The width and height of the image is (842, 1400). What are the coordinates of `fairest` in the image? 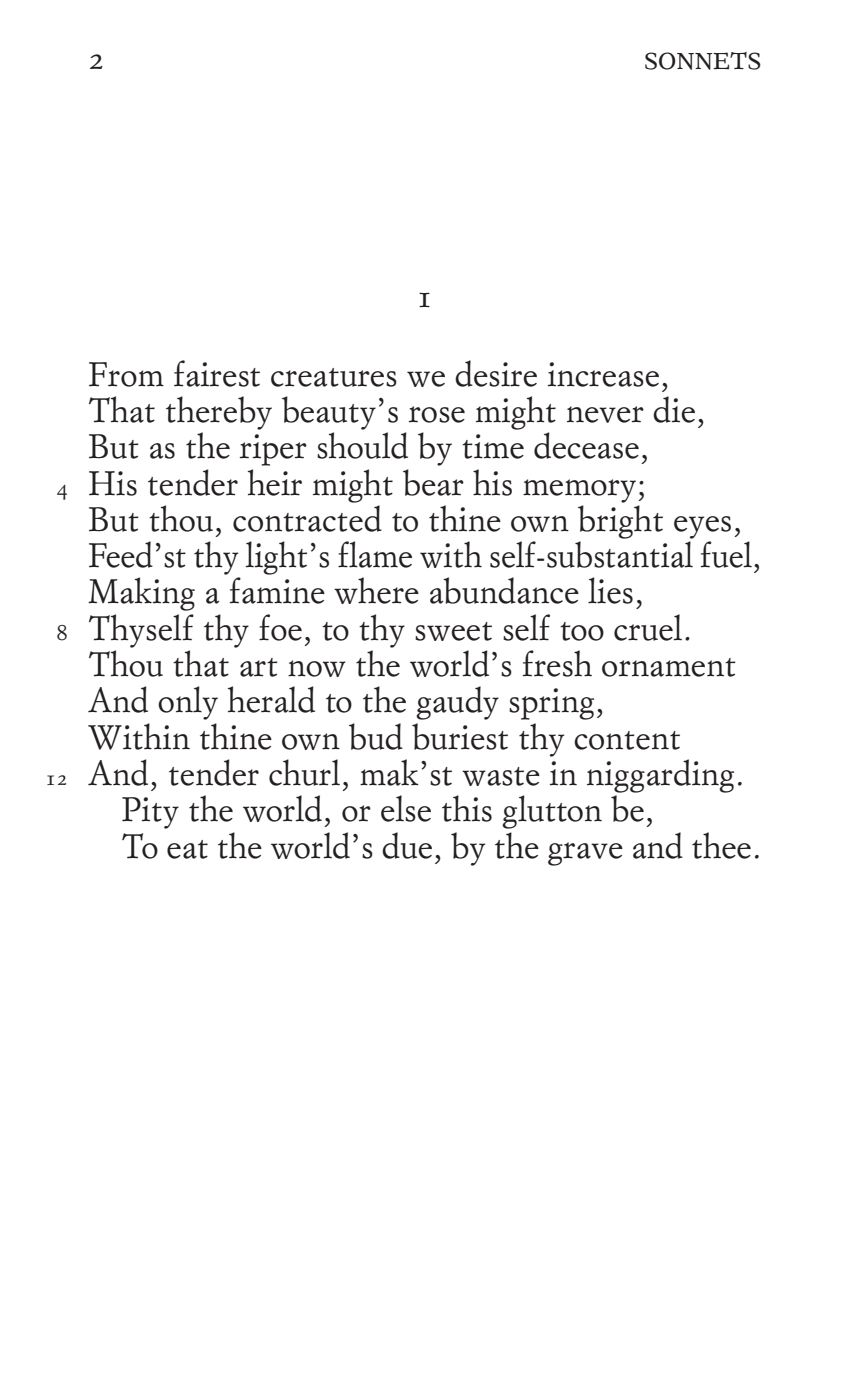 It's located at (217, 373).
